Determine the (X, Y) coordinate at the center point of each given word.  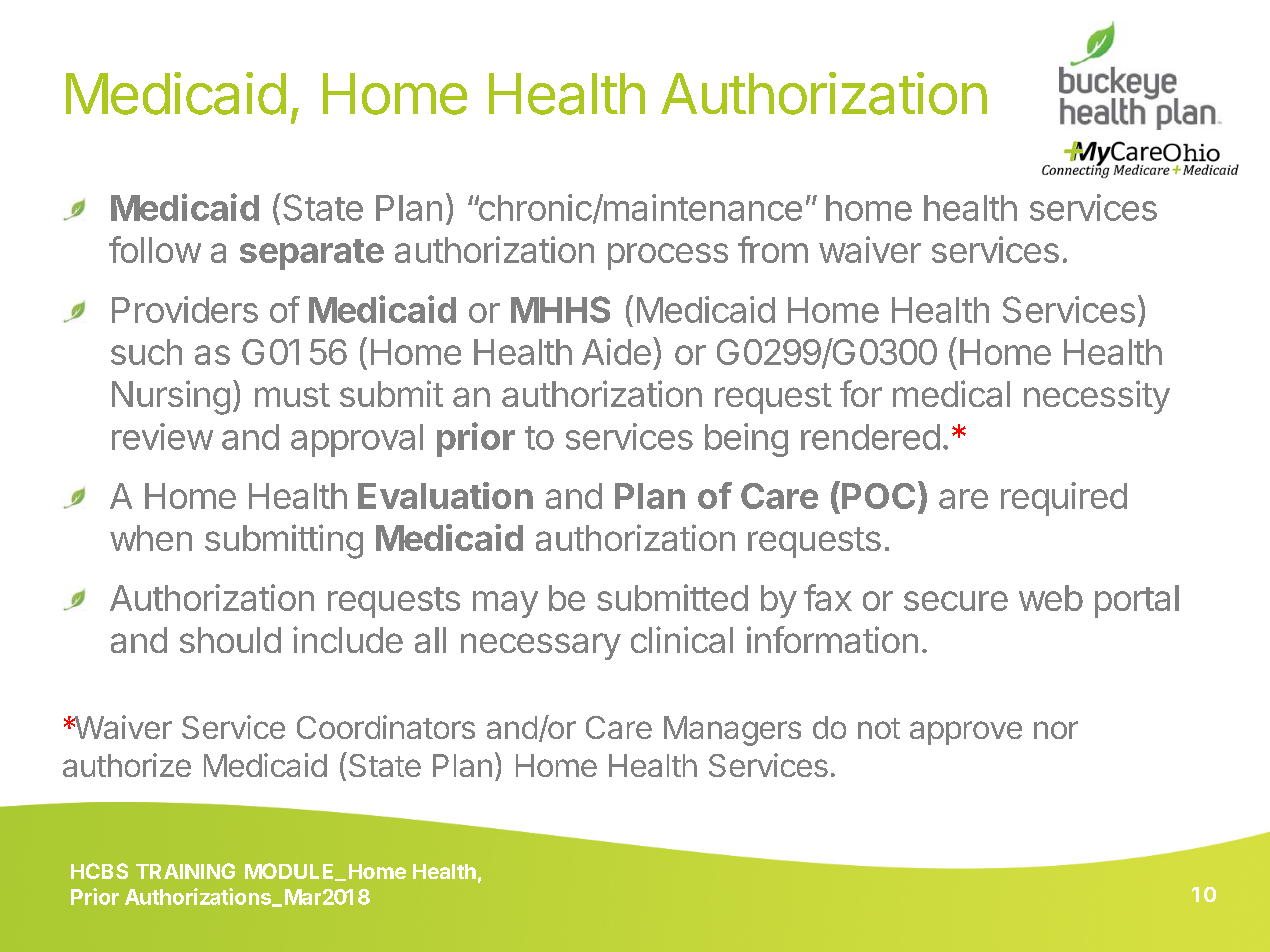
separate (312, 254)
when (151, 538)
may (505, 604)
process (668, 256)
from (773, 249)
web (1051, 598)
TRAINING (185, 871)
